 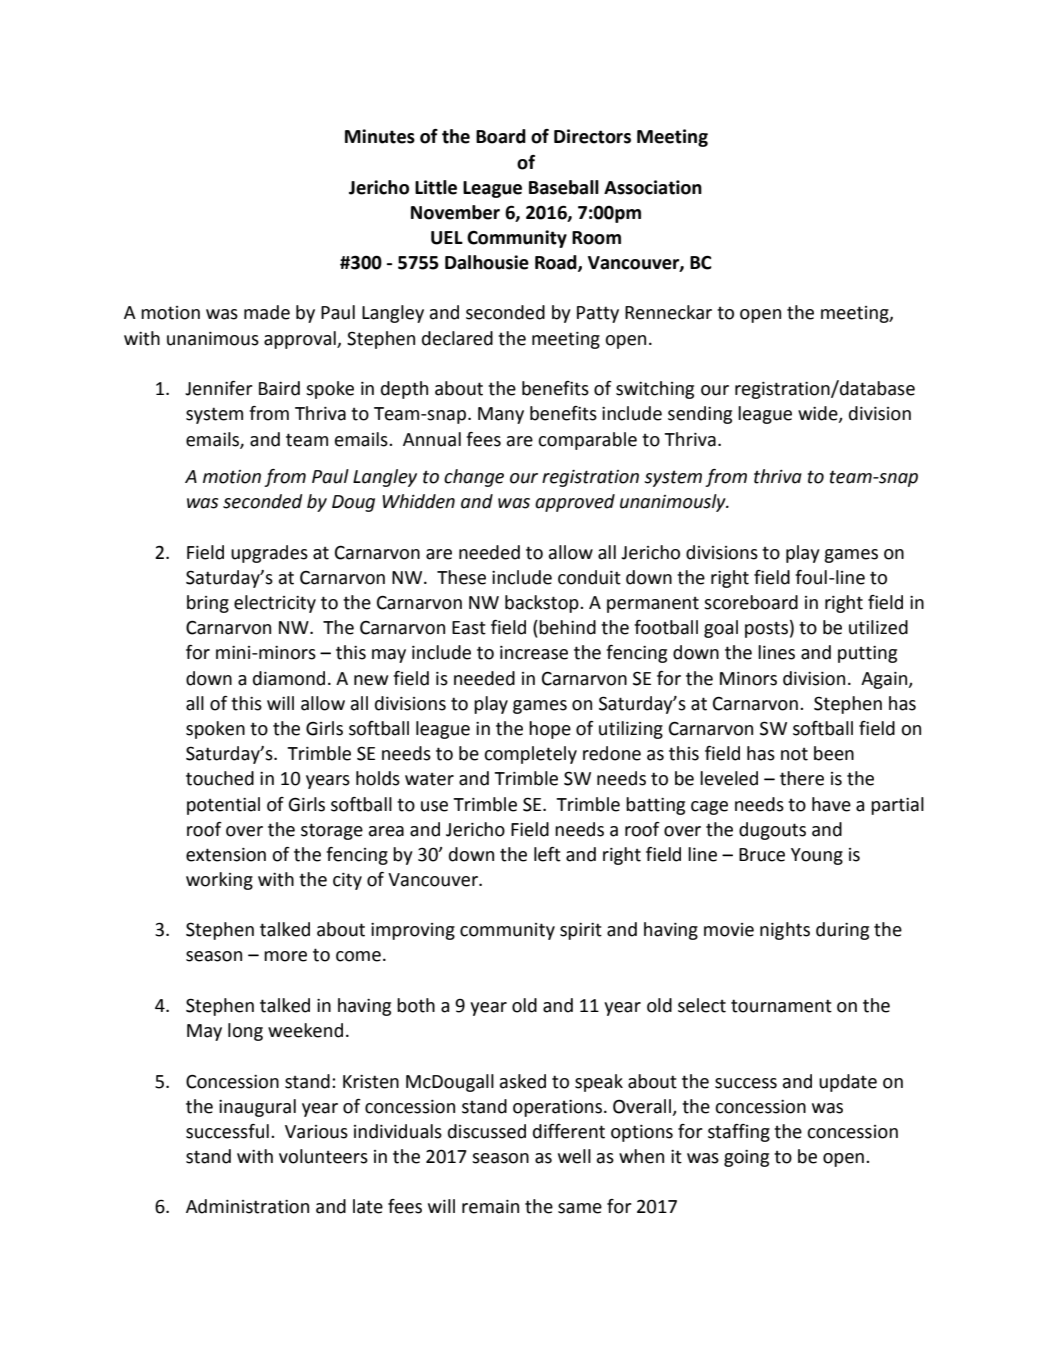 What do you see at coordinates (534, 653) in the document?
I see `increase` at bounding box center [534, 653].
